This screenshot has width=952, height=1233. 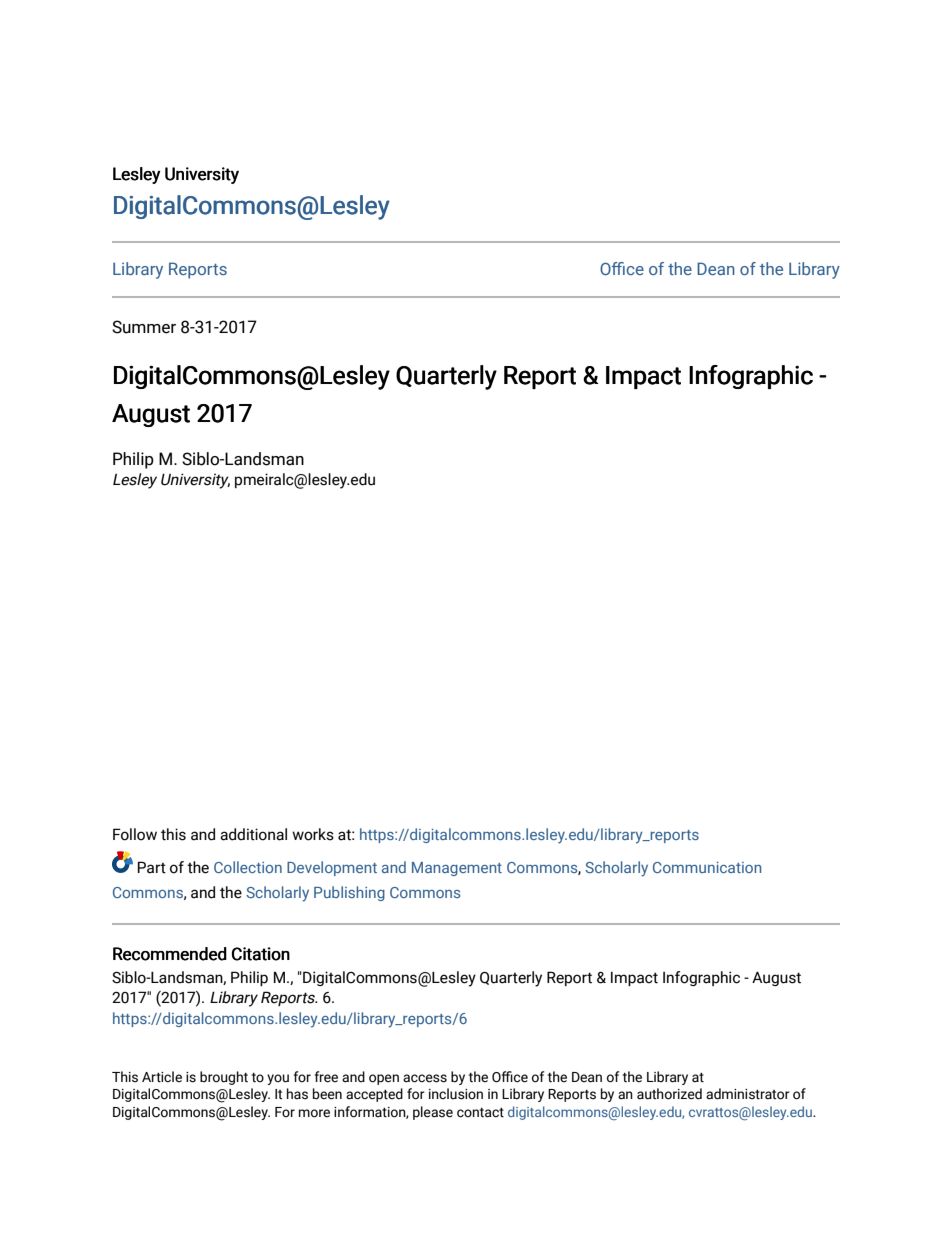 What do you see at coordinates (224, 1078) in the screenshot?
I see `brought` at bounding box center [224, 1078].
